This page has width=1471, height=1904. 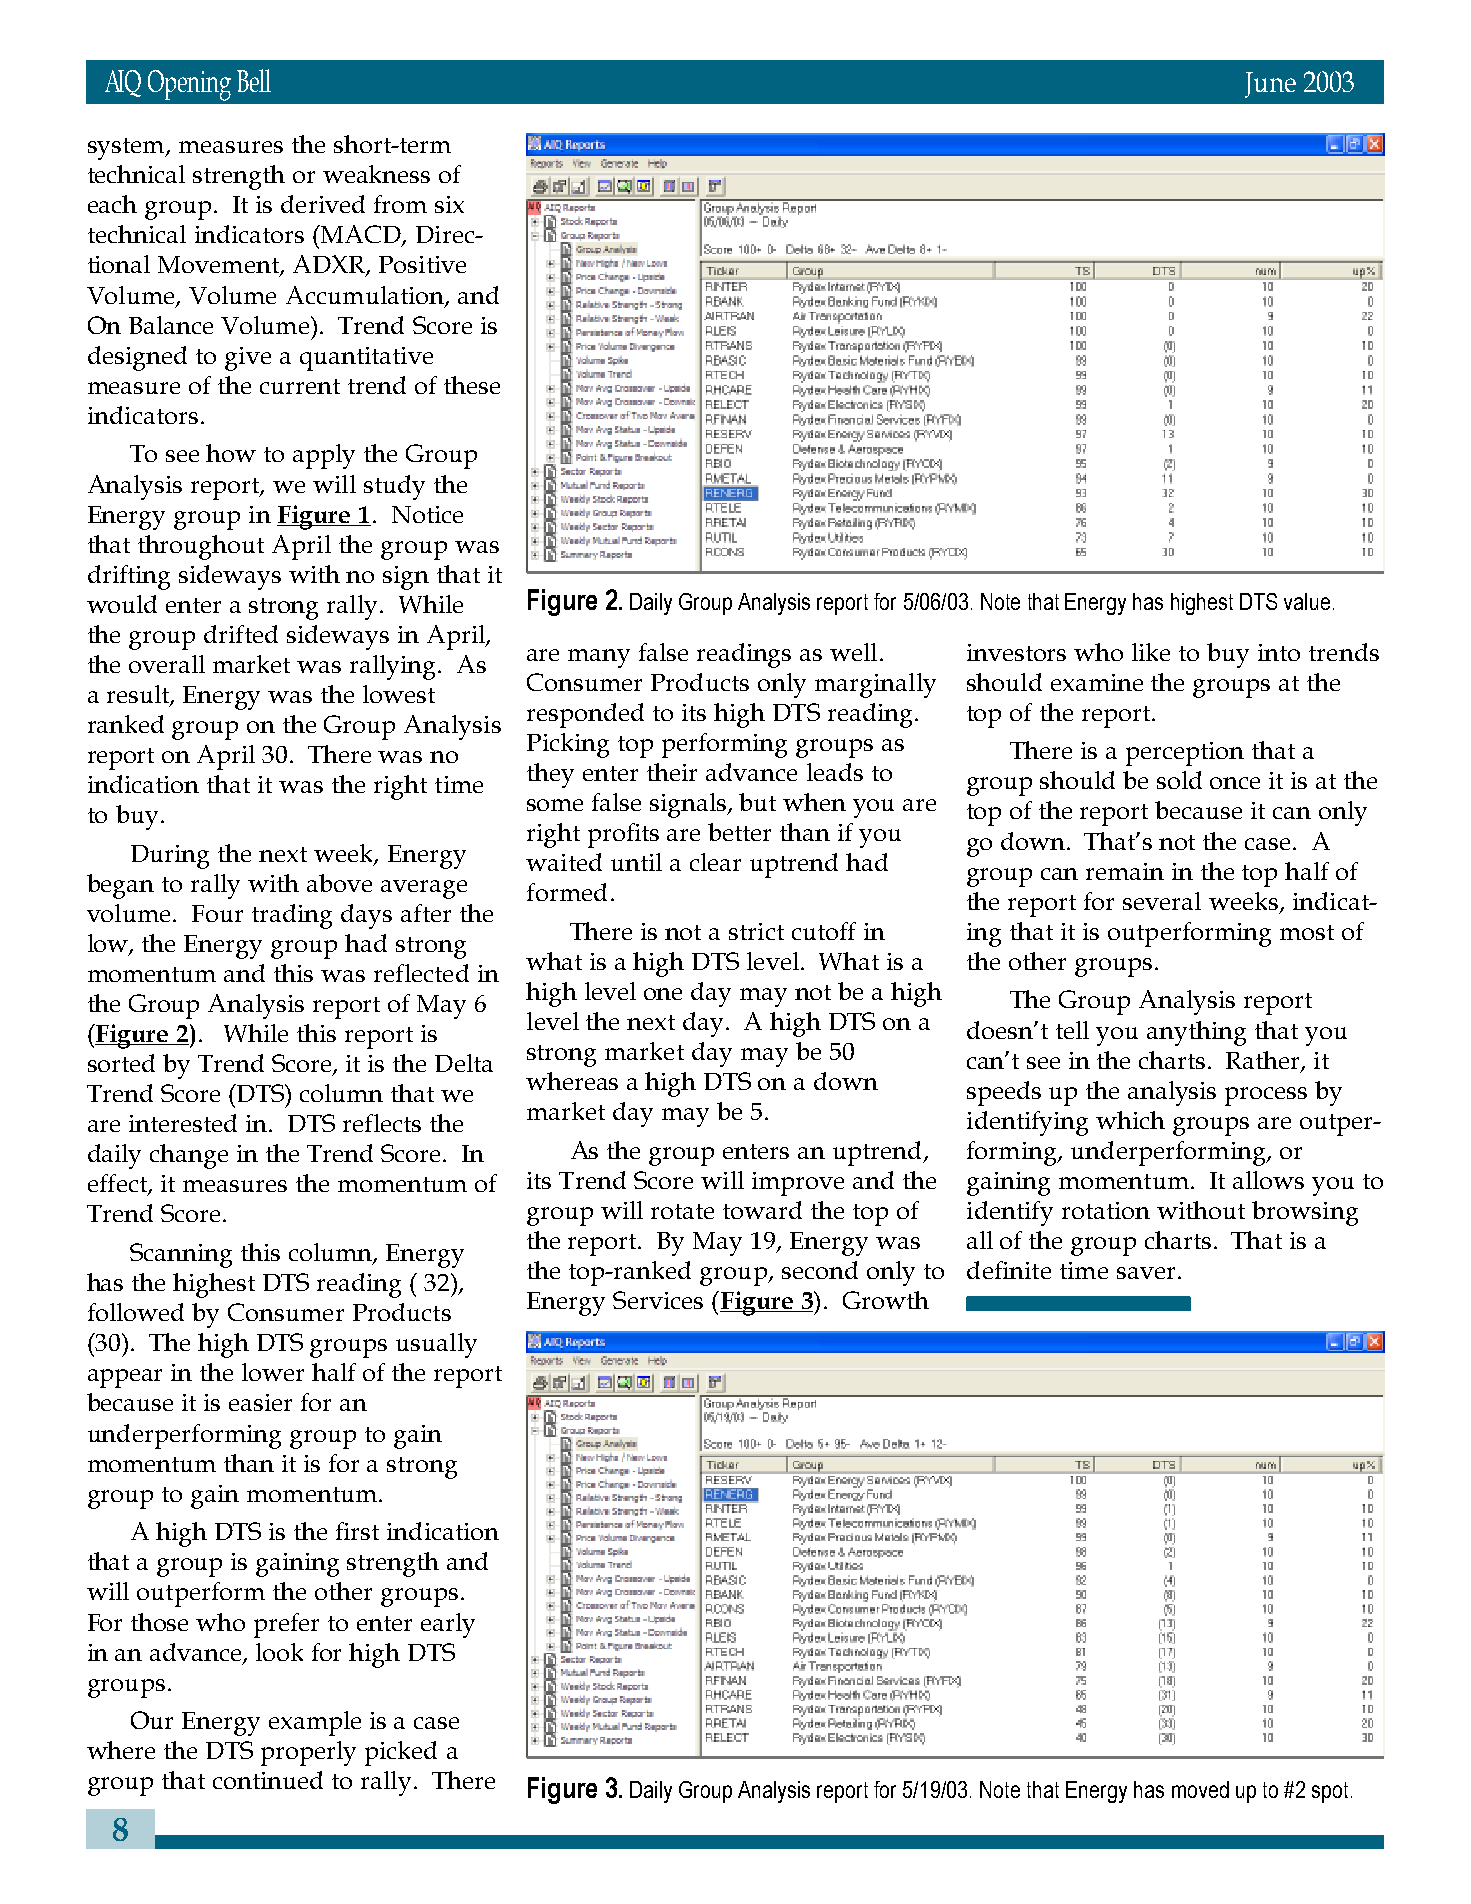 I want to click on properly, so click(x=308, y=1753).
